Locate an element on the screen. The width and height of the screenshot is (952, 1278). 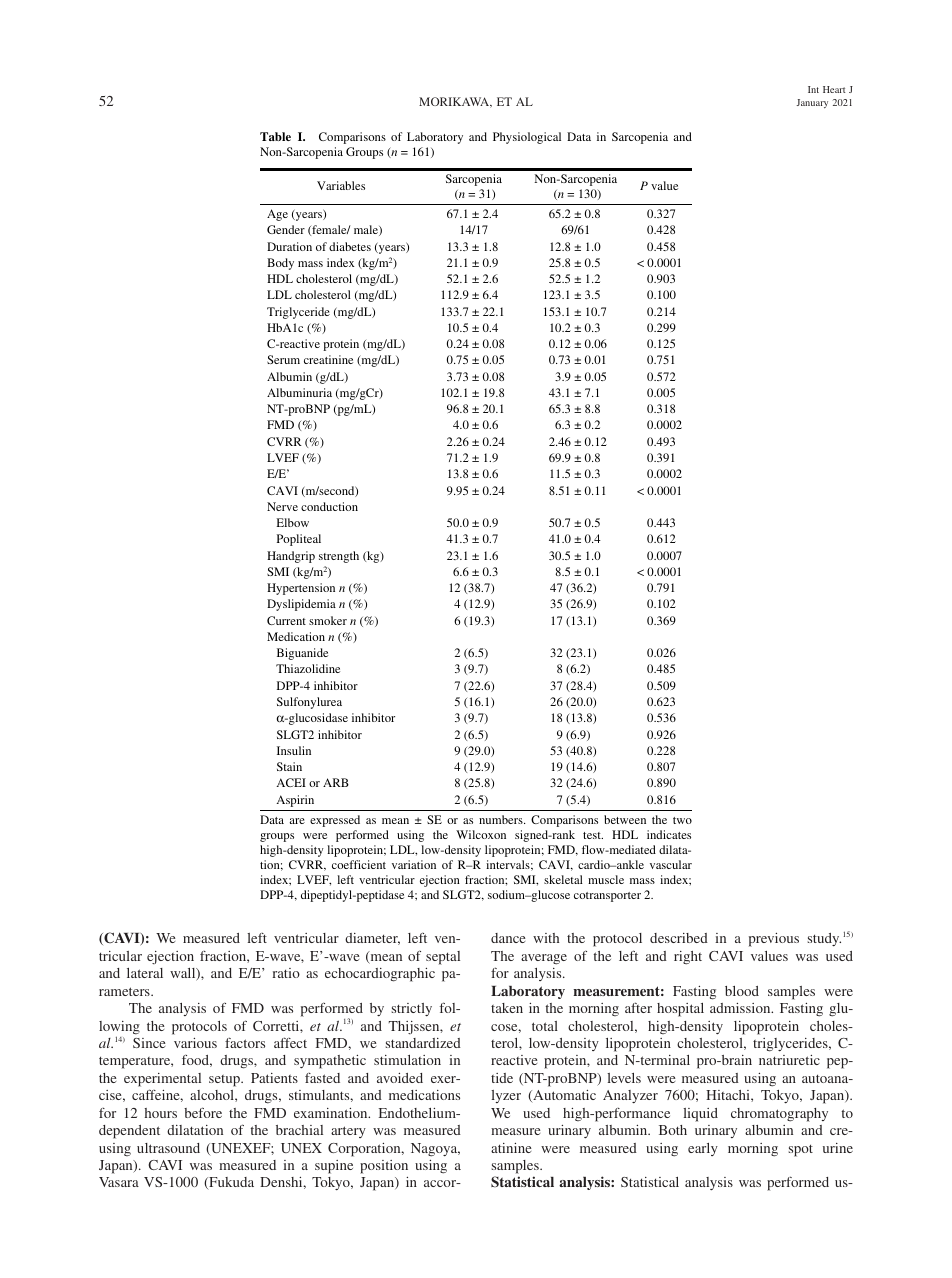
Current is located at coordinates (286, 620).
